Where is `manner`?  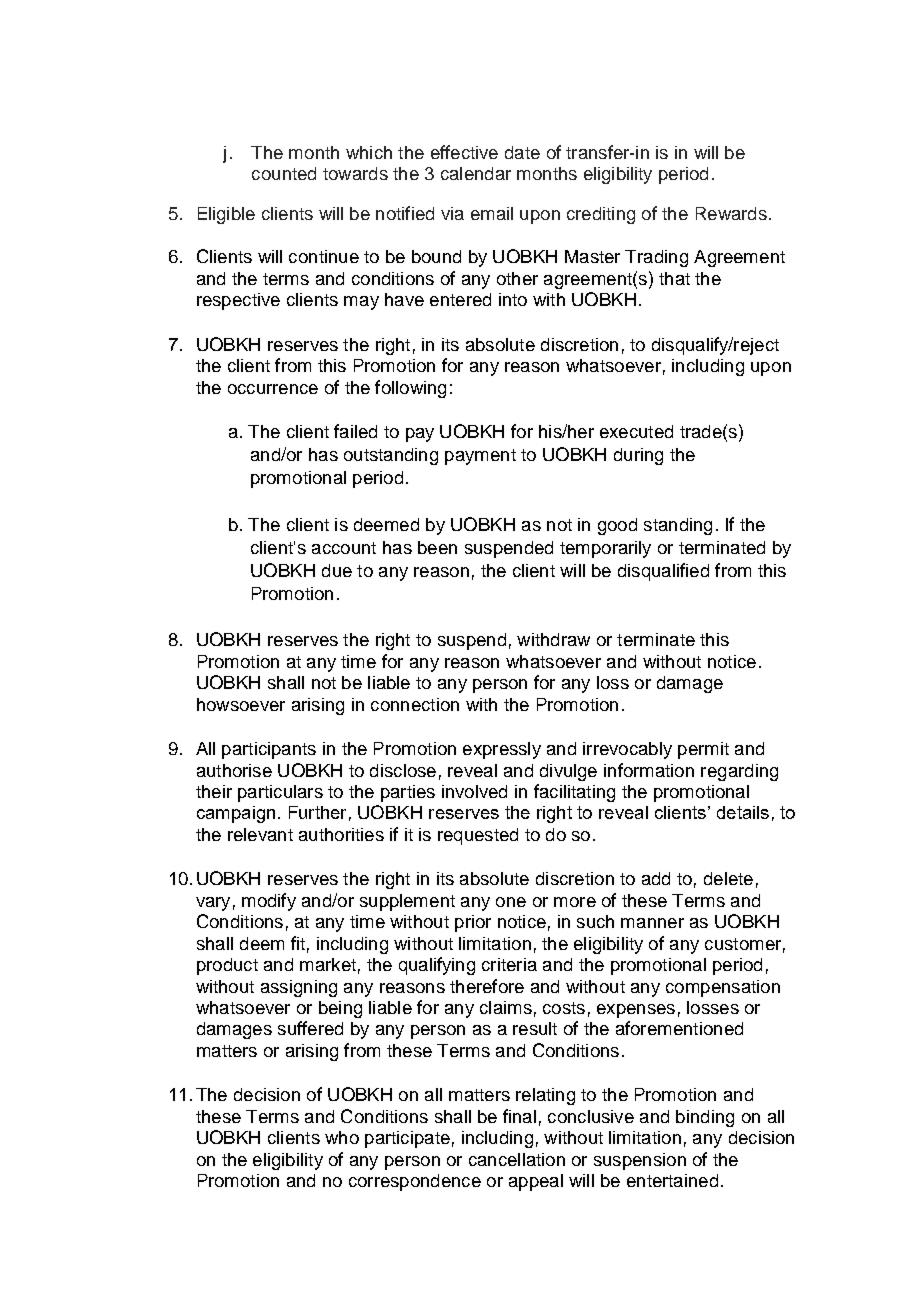
manner is located at coordinates (652, 923).
